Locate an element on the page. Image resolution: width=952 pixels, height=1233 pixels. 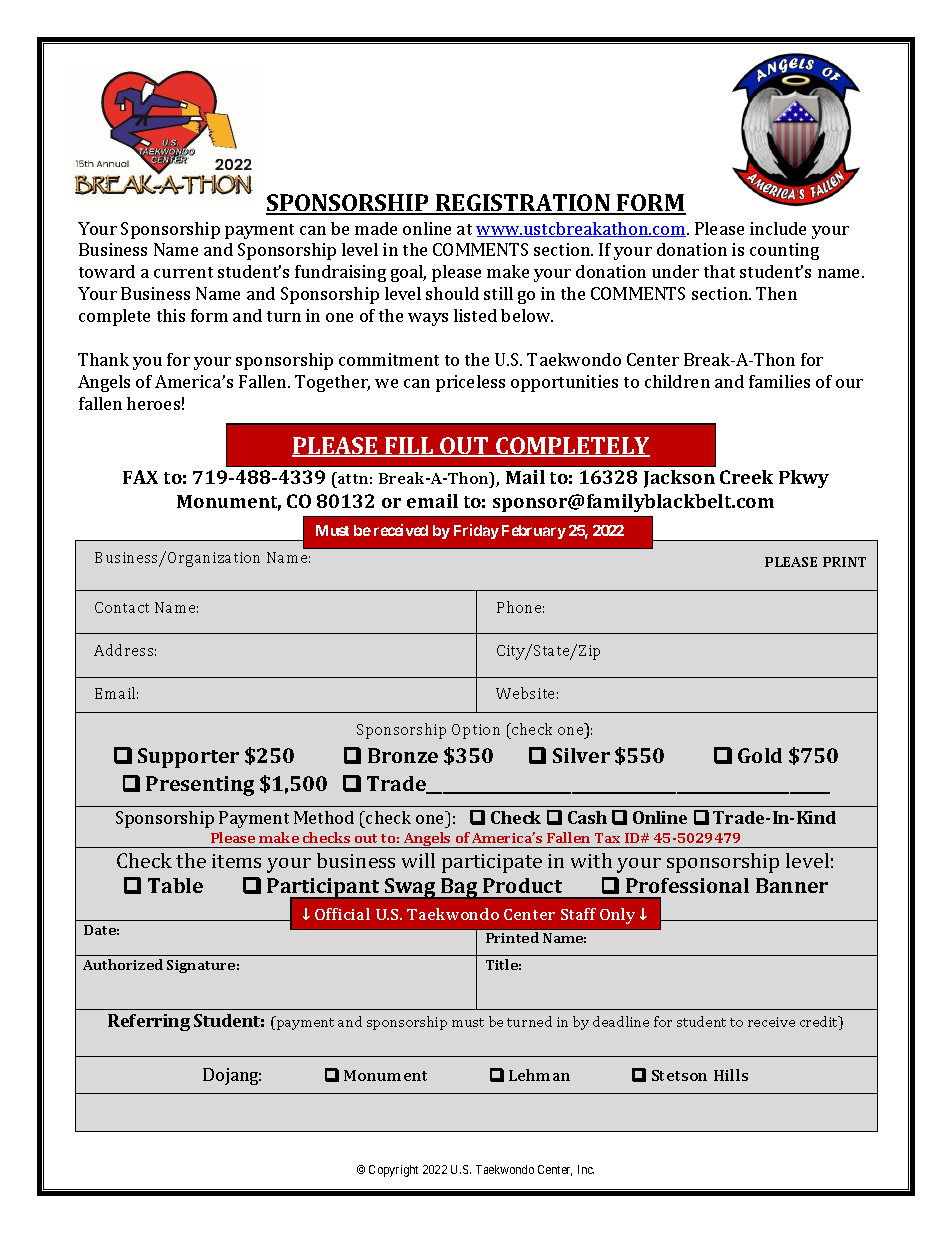
REGISTRATION is located at coordinates (523, 204).
